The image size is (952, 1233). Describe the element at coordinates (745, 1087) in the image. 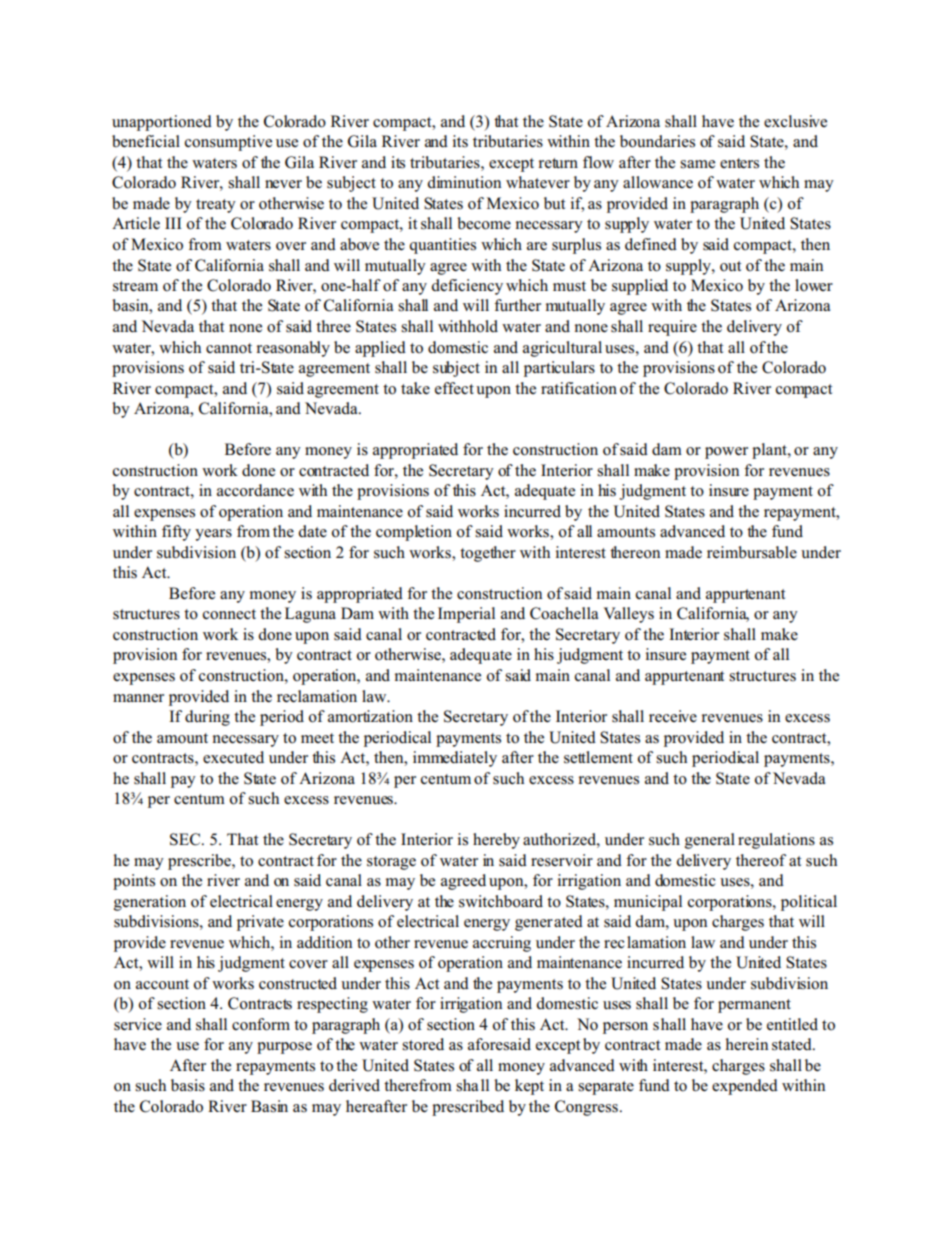

I see `expended` at that location.
